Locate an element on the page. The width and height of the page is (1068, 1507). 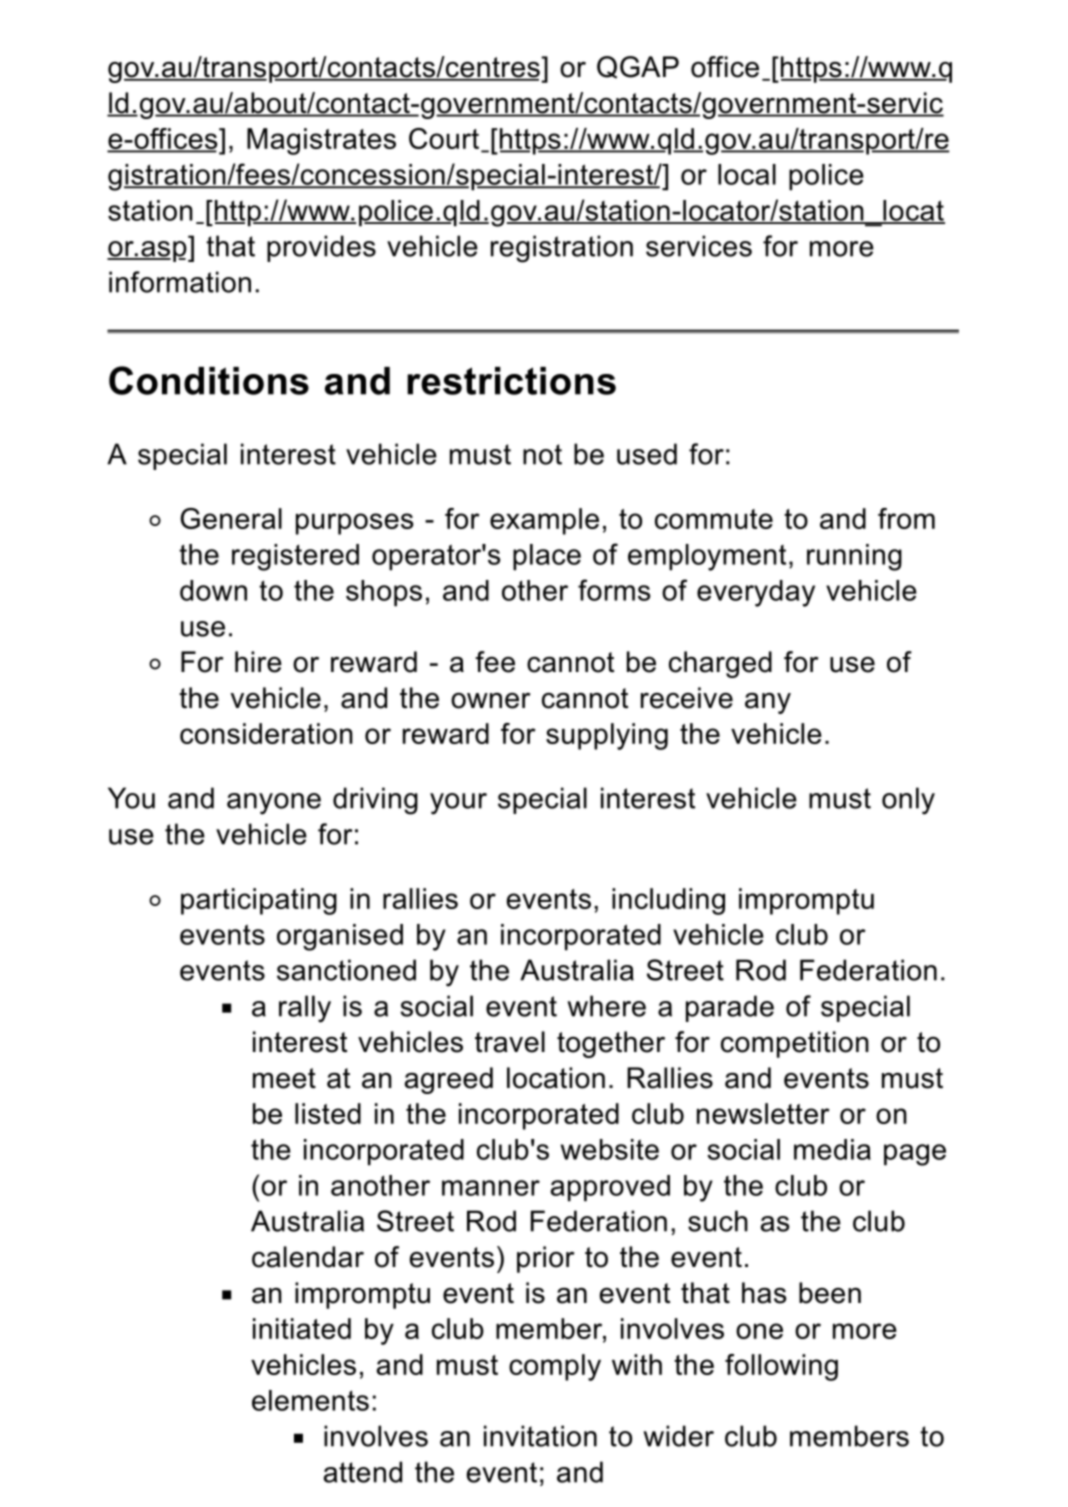
competition is located at coordinates (795, 1044).
